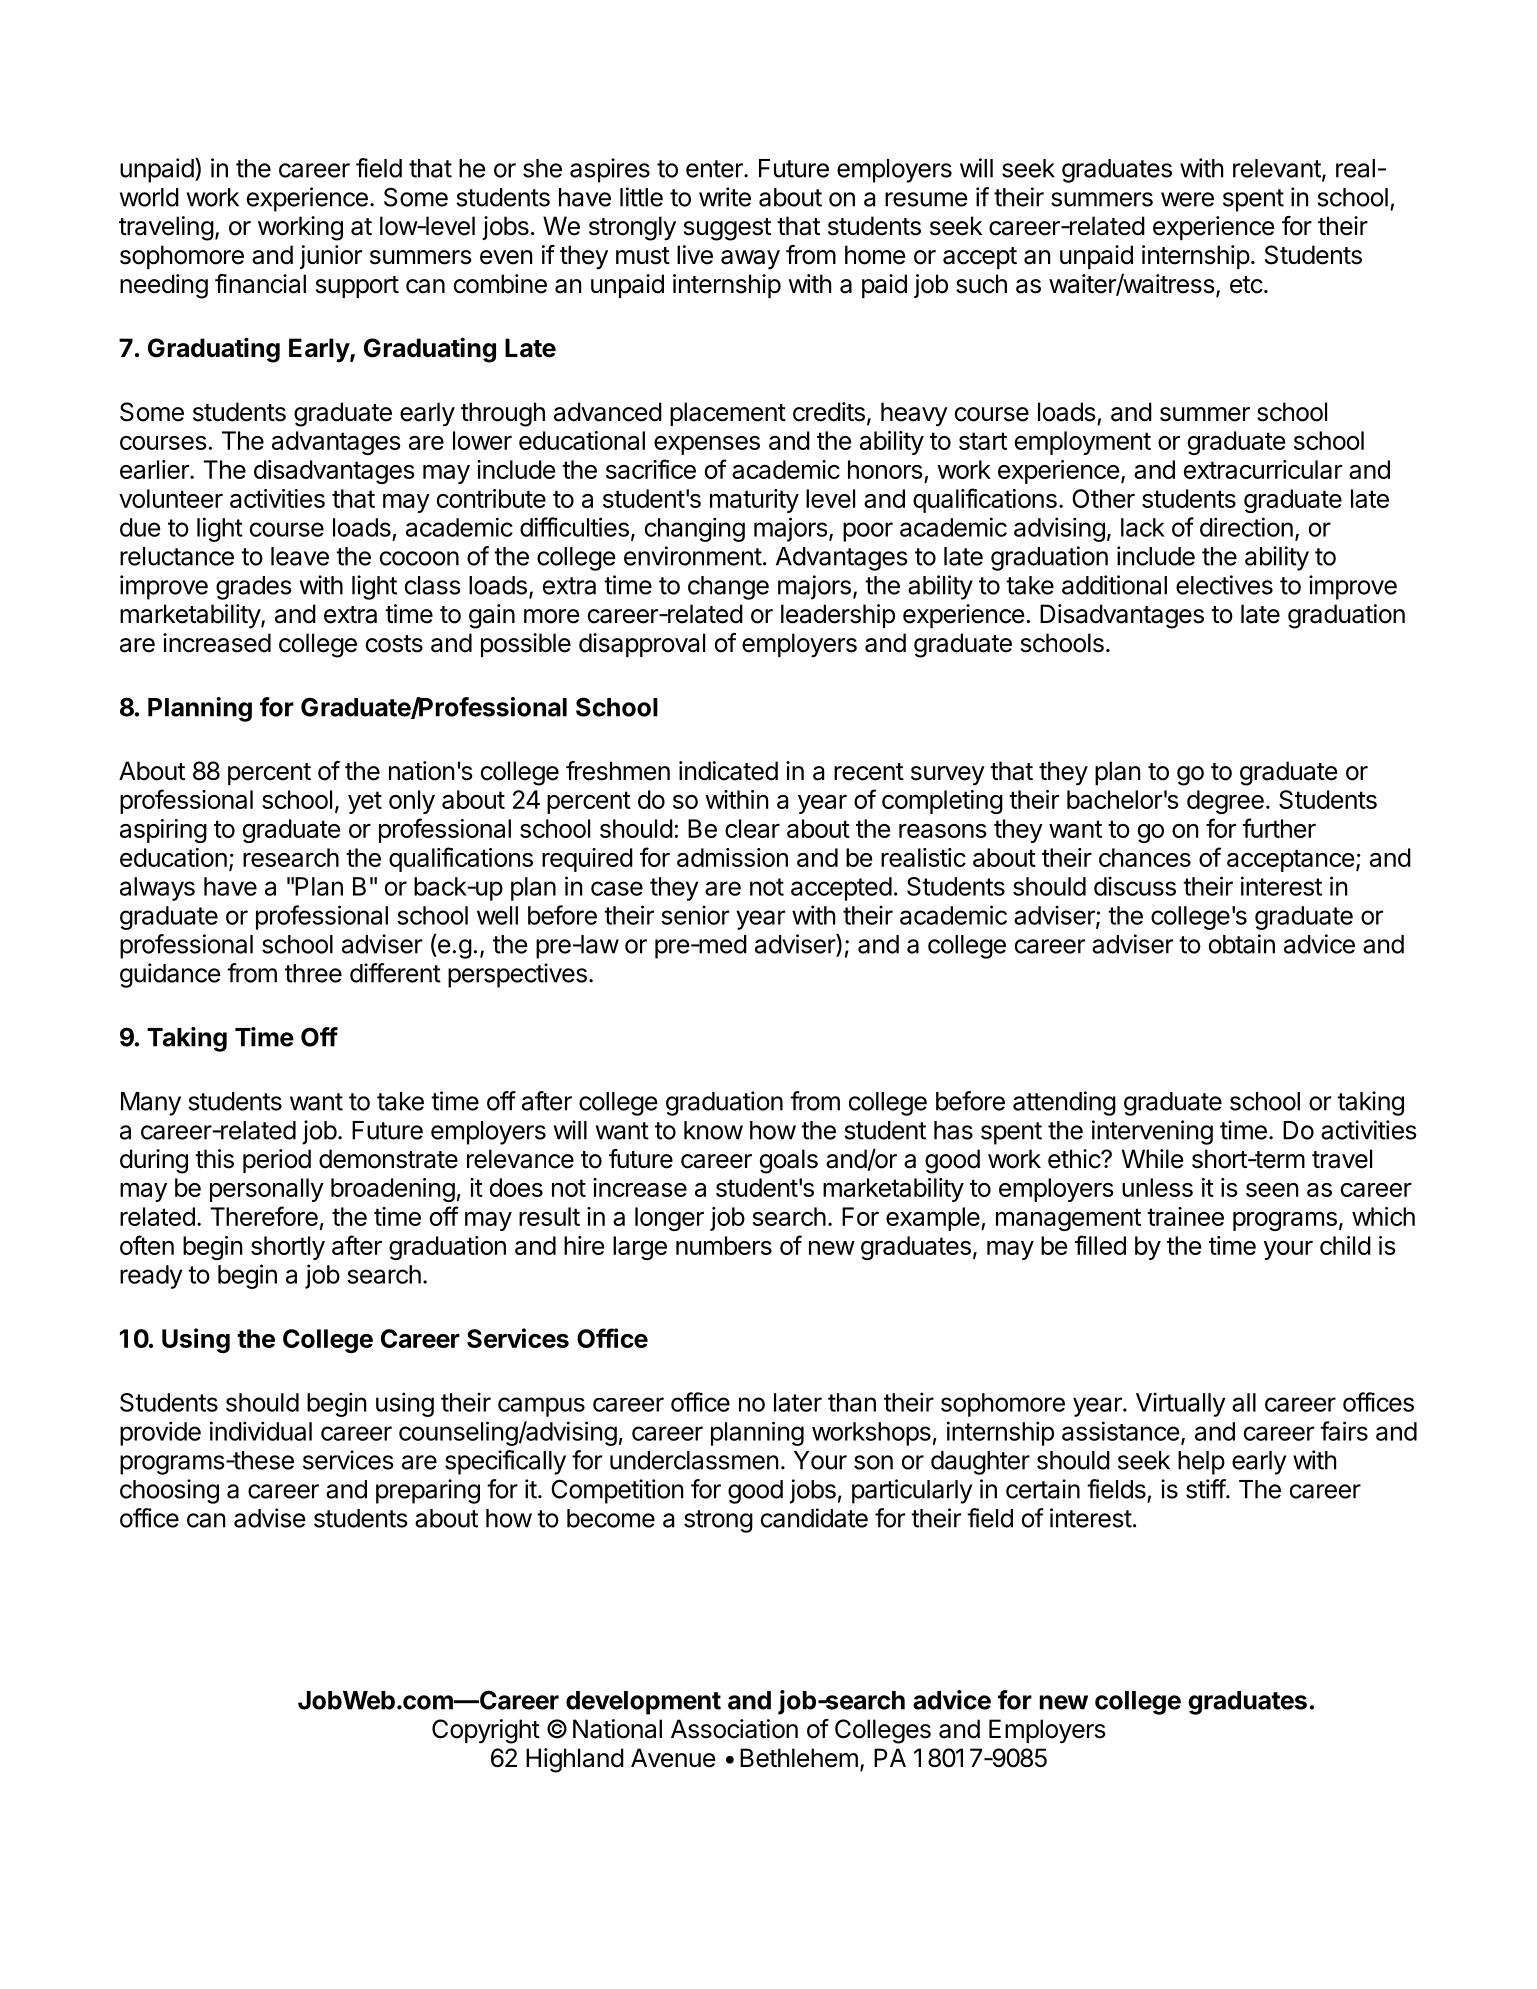 The image size is (1537, 1989). Describe the element at coordinates (754, 501) in the screenshot. I see `maturity` at that location.
